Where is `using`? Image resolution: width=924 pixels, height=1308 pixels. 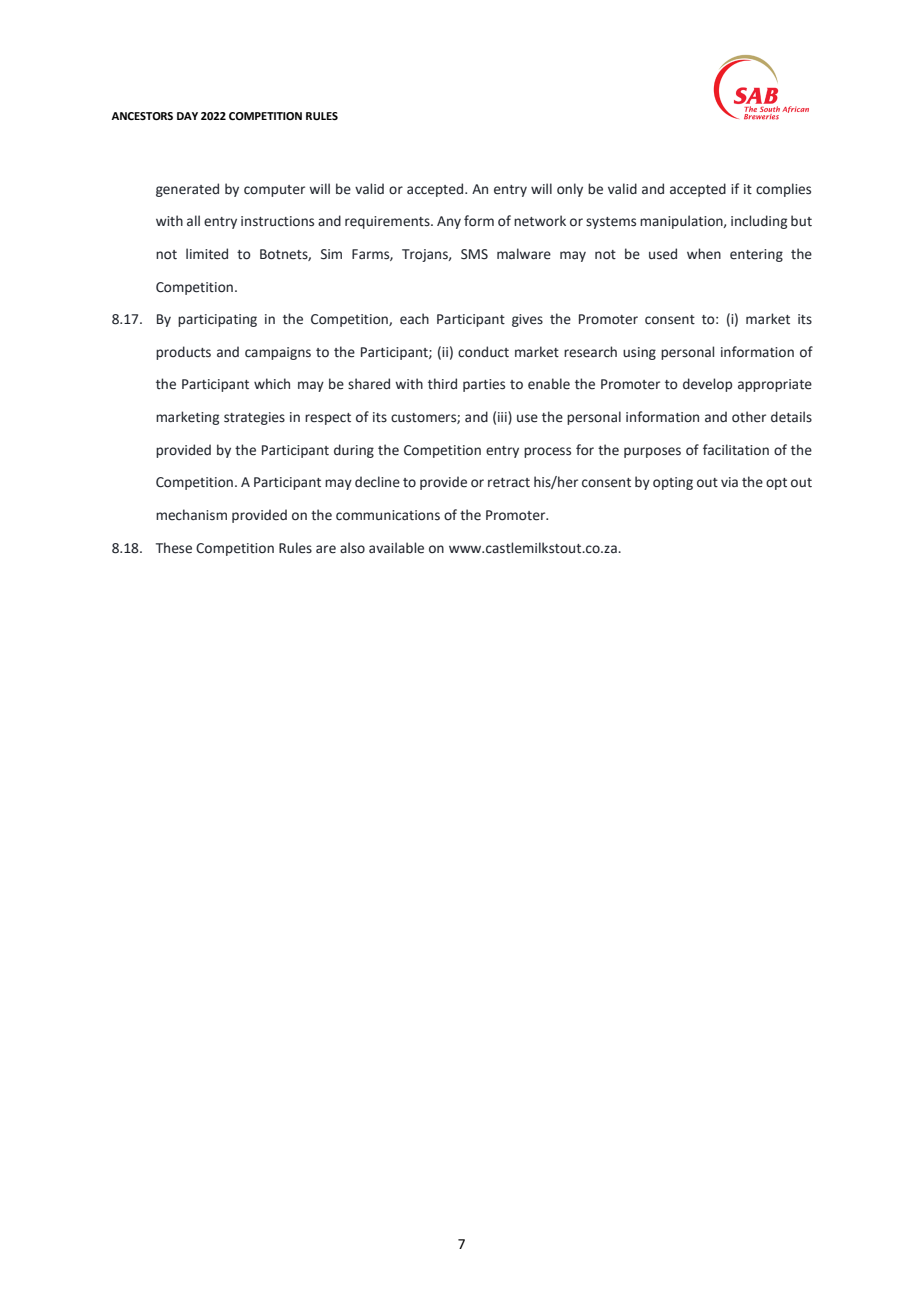
using is located at coordinates (639, 353).
